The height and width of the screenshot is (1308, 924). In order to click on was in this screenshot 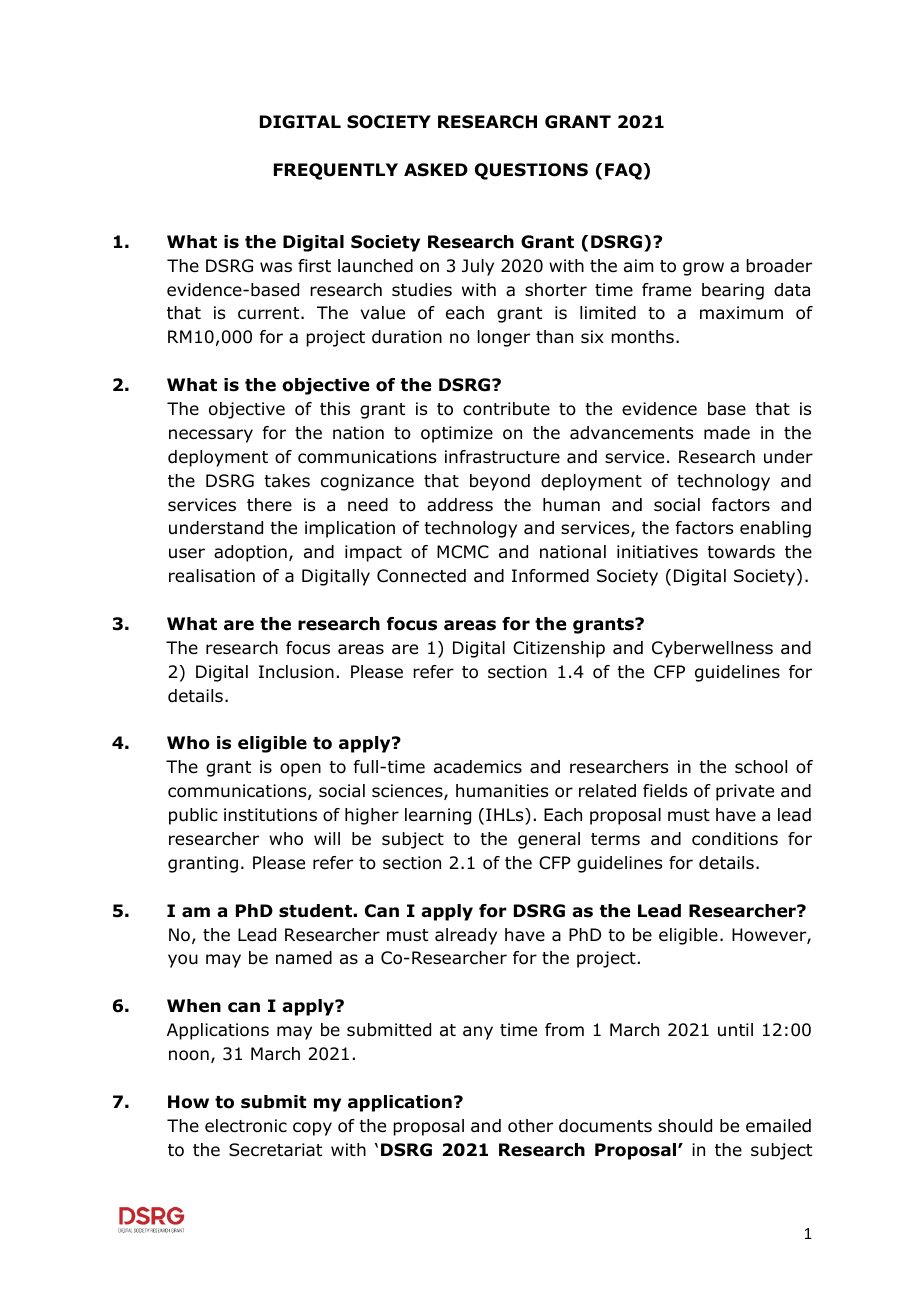, I will do `click(276, 267)`.
